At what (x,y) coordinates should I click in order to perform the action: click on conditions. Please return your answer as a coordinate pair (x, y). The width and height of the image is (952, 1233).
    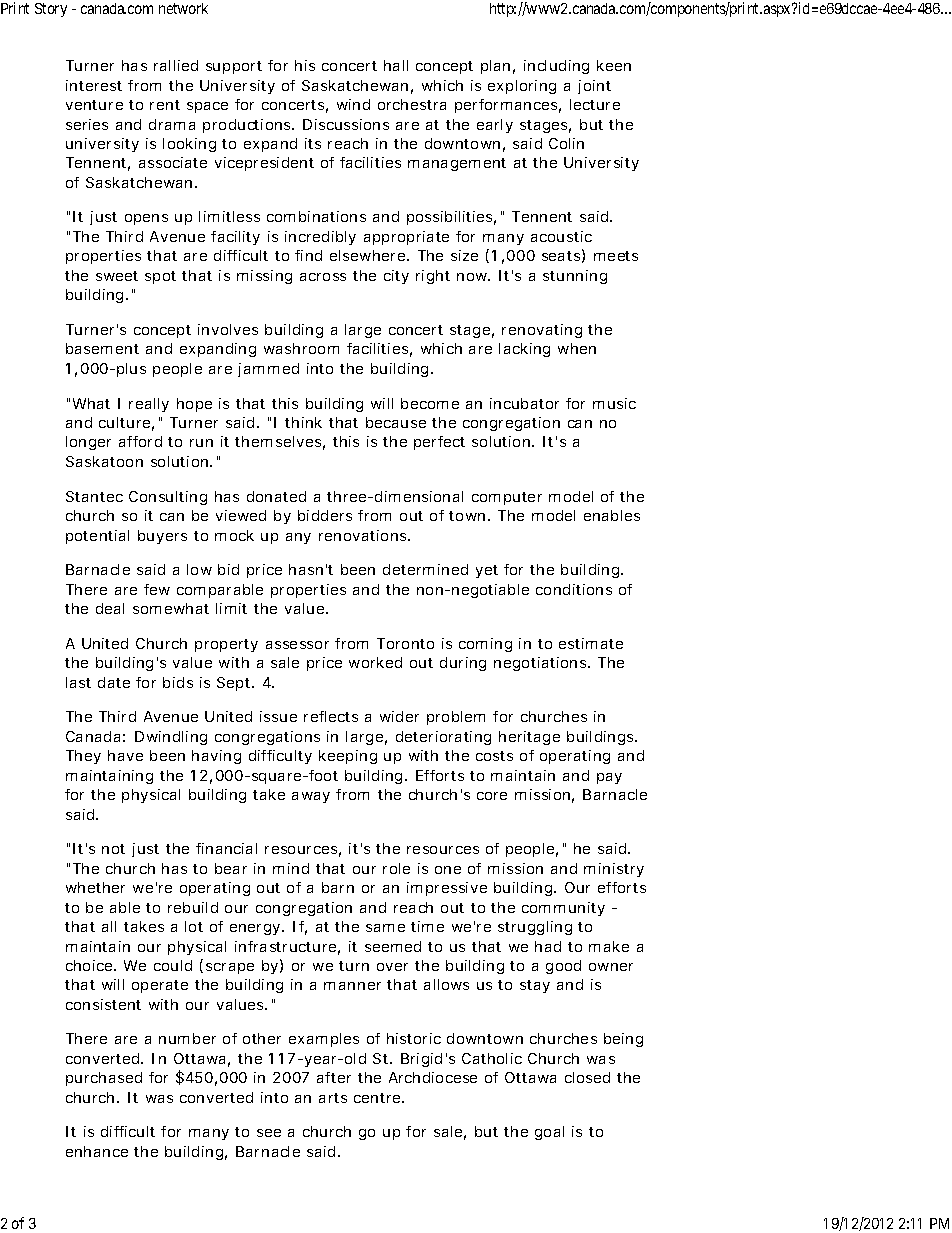
    Looking at the image, I should click on (574, 589).
